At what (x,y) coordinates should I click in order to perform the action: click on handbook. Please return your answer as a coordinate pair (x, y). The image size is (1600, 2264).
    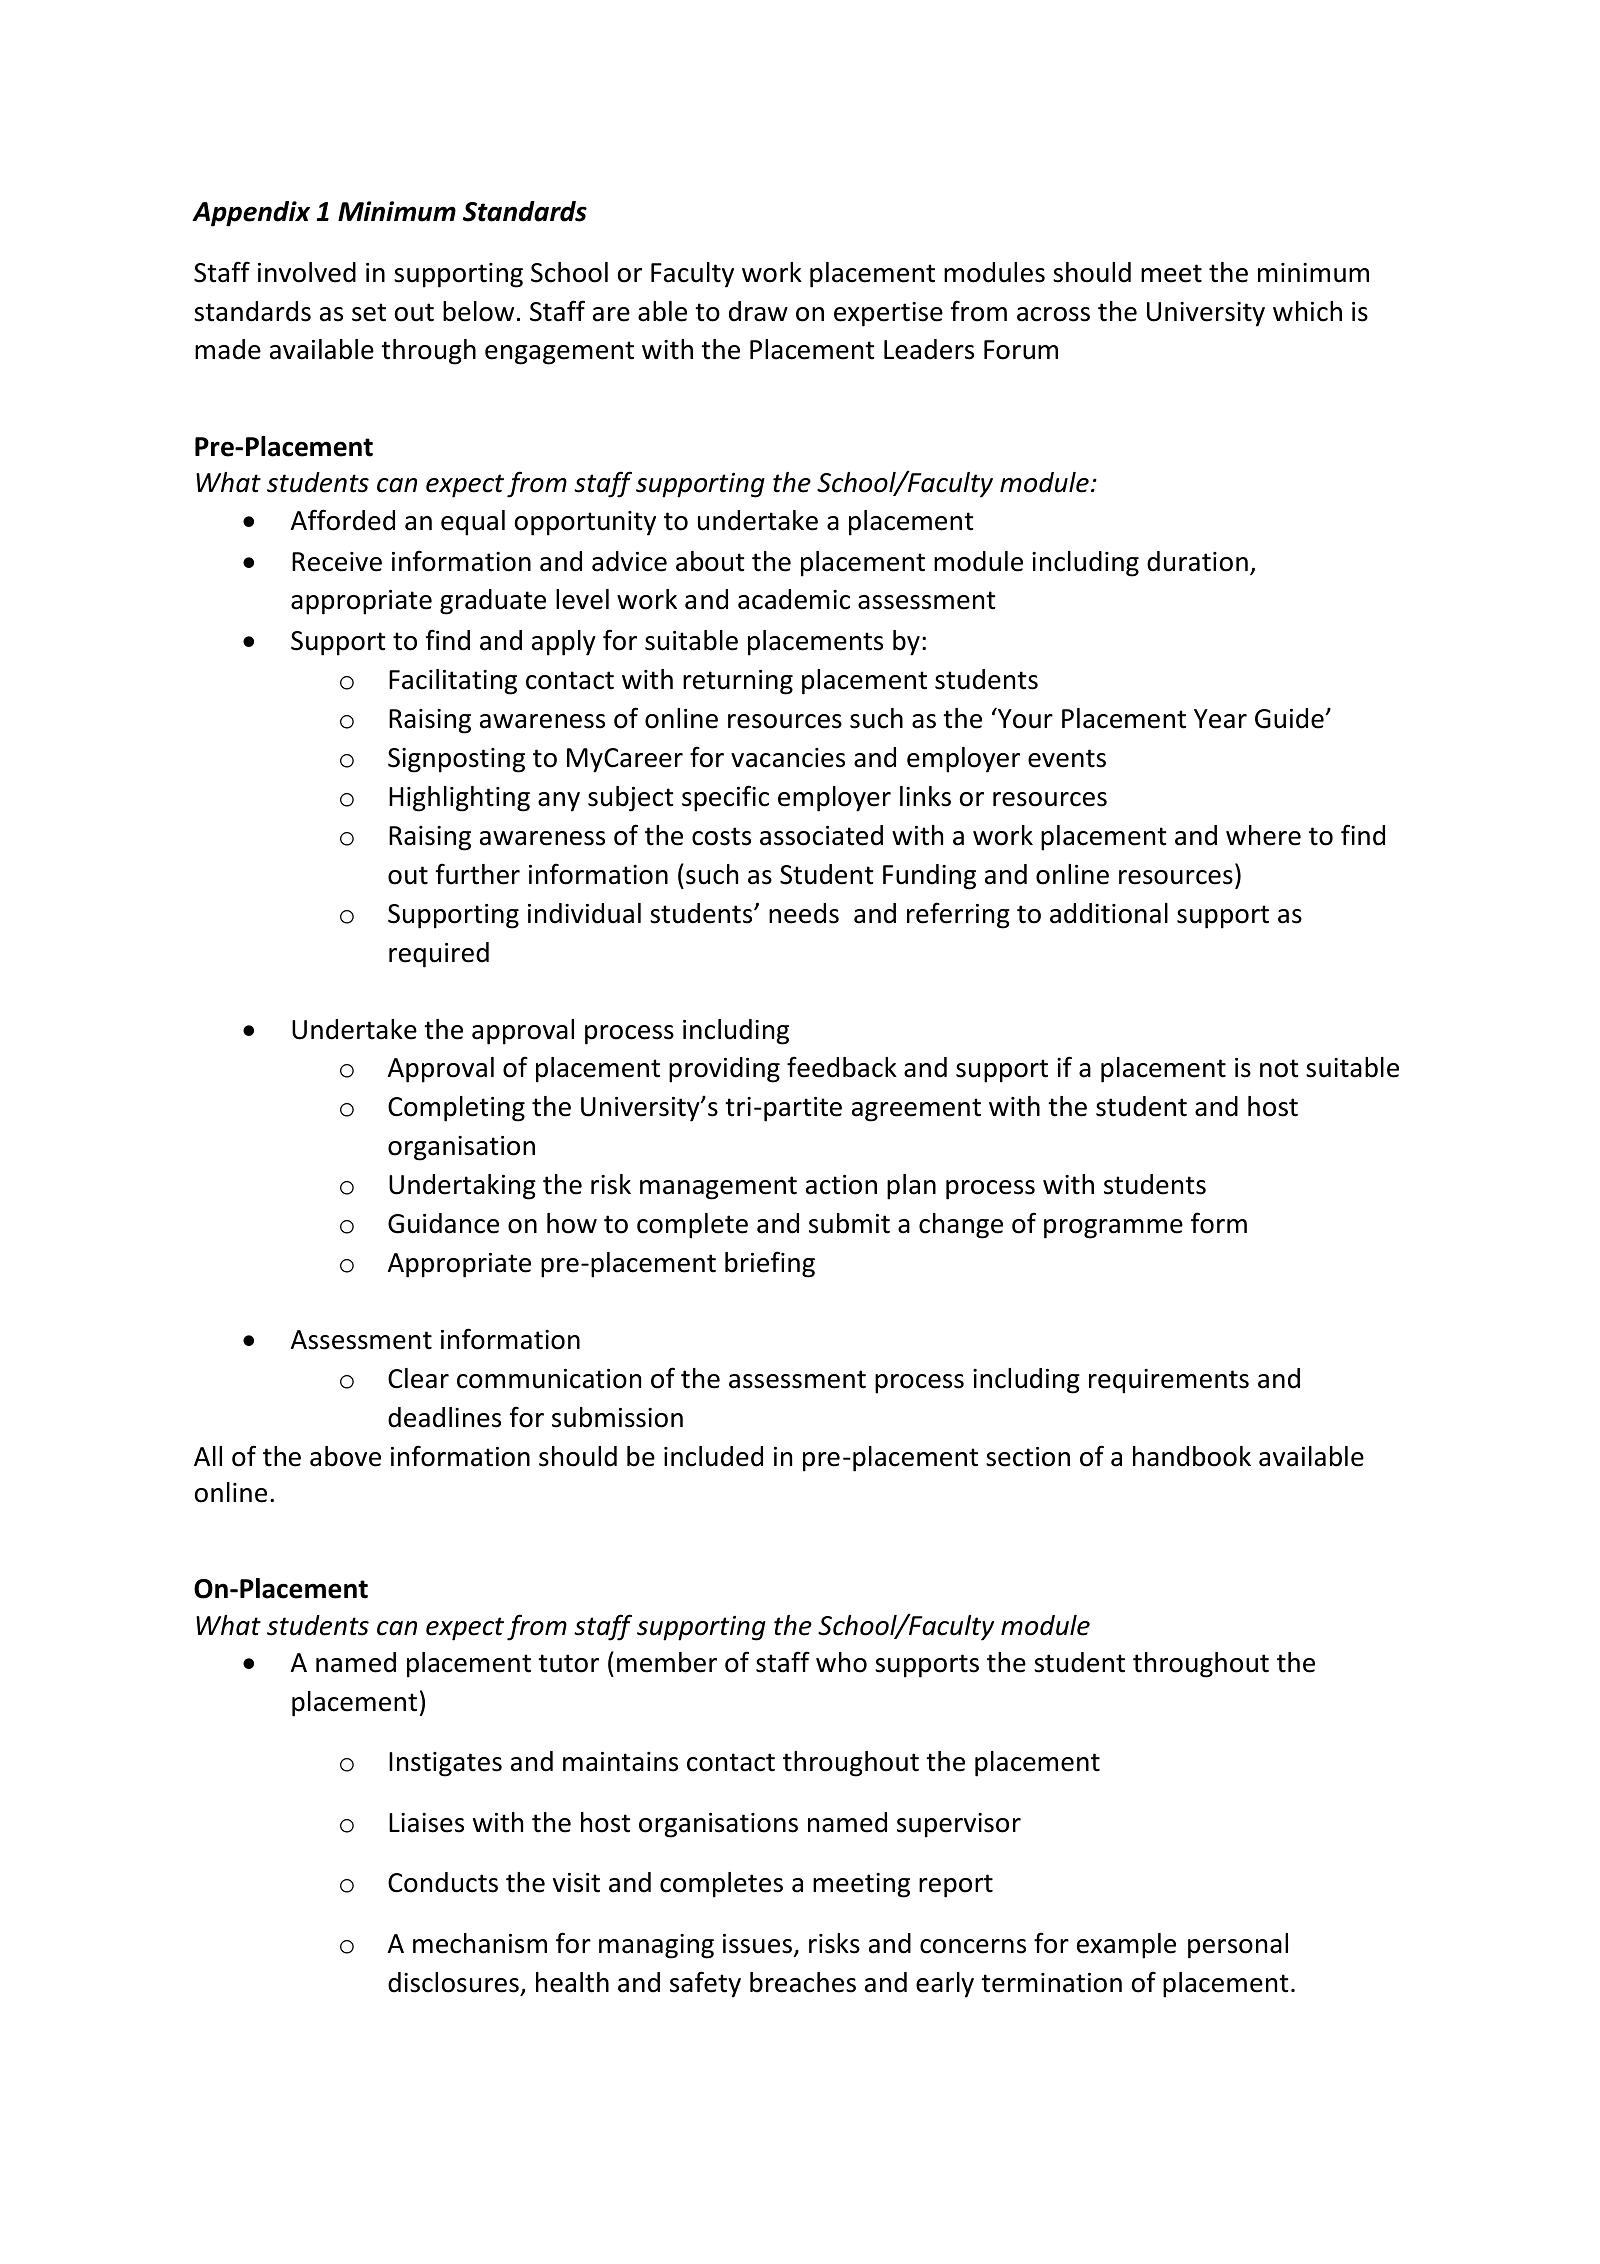
    Looking at the image, I should click on (1192, 1456).
